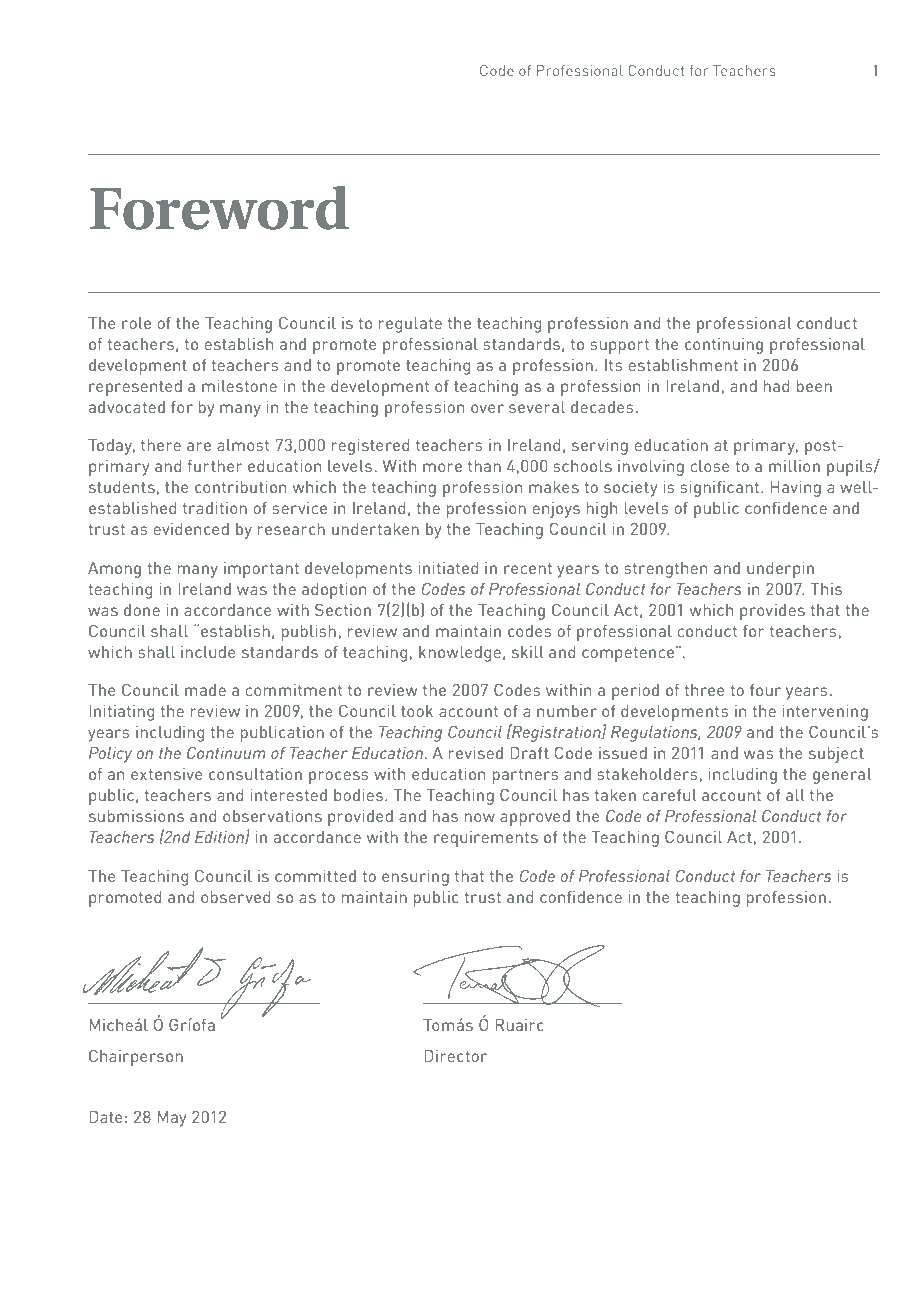 This screenshot has height=1308, width=924. I want to click on careful, so click(669, 795).
